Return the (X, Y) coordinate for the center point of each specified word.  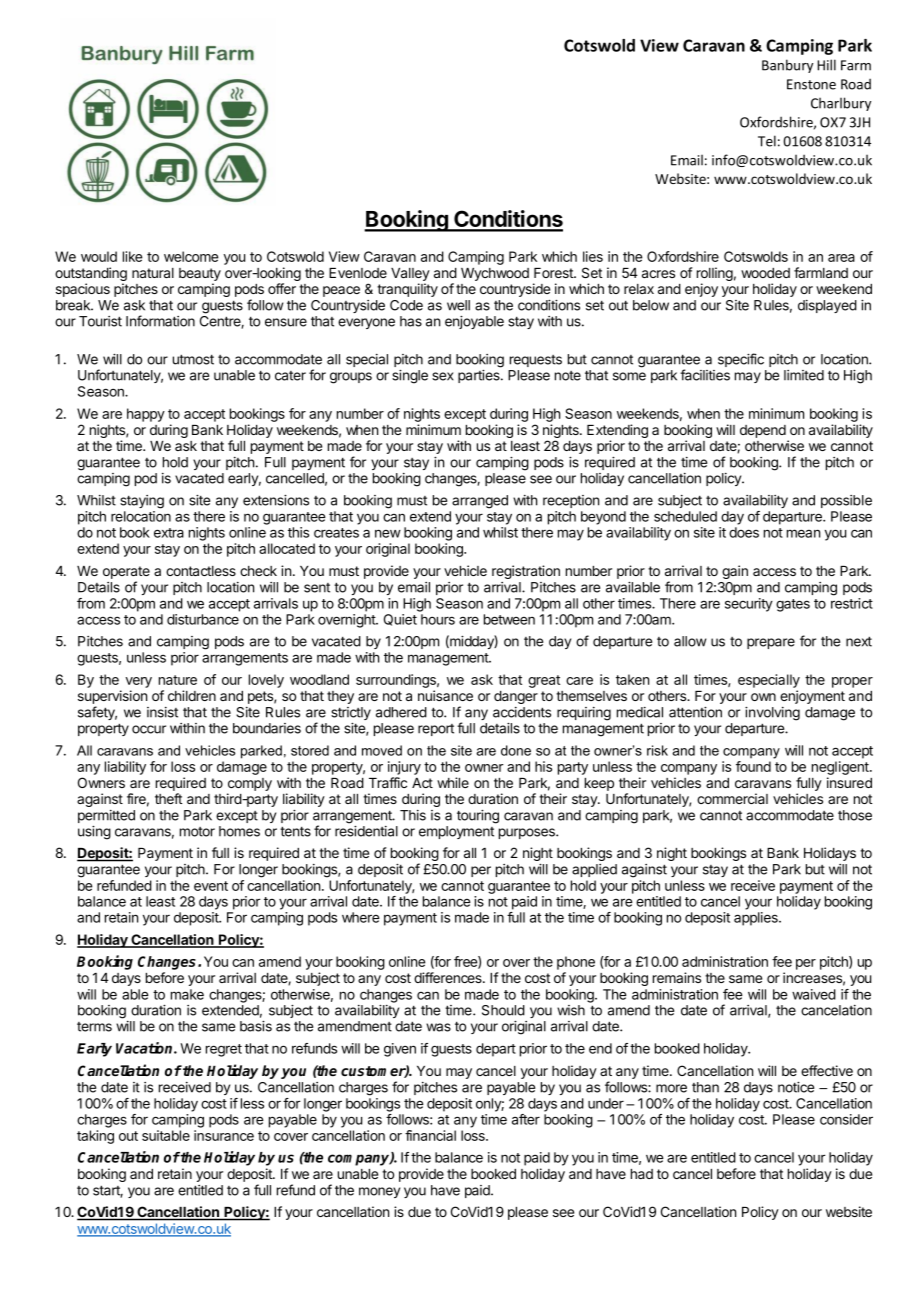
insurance (224, 1135)
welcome (191, 256)
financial (430, 1135)
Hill (826, 65)
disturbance (203, 619)
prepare (771, 643)
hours (438, 619)
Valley (410, 276)
